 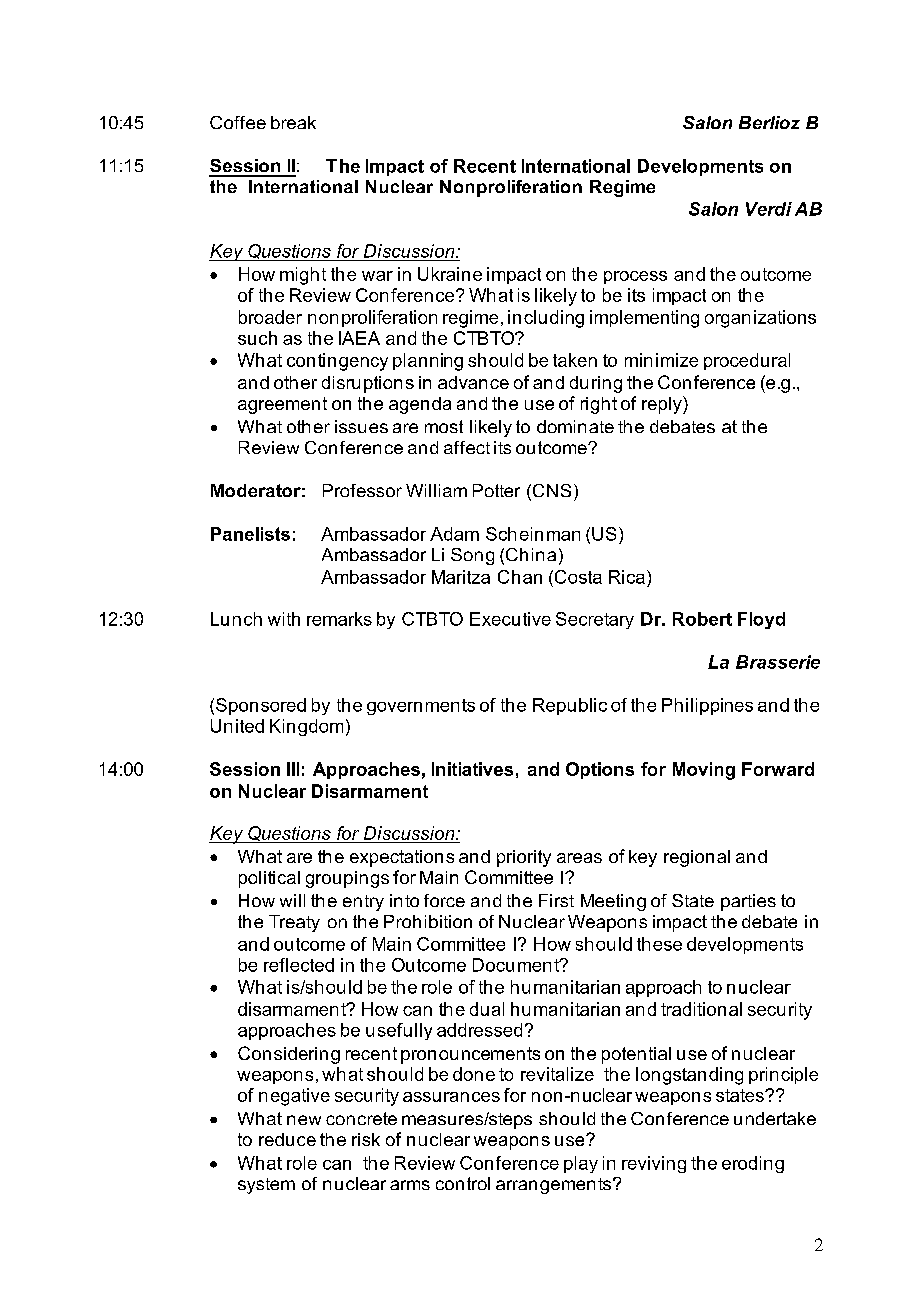 What do you see at coordinates (293, 769) in the page?
I see `III` at bounding box center [293, 769].
